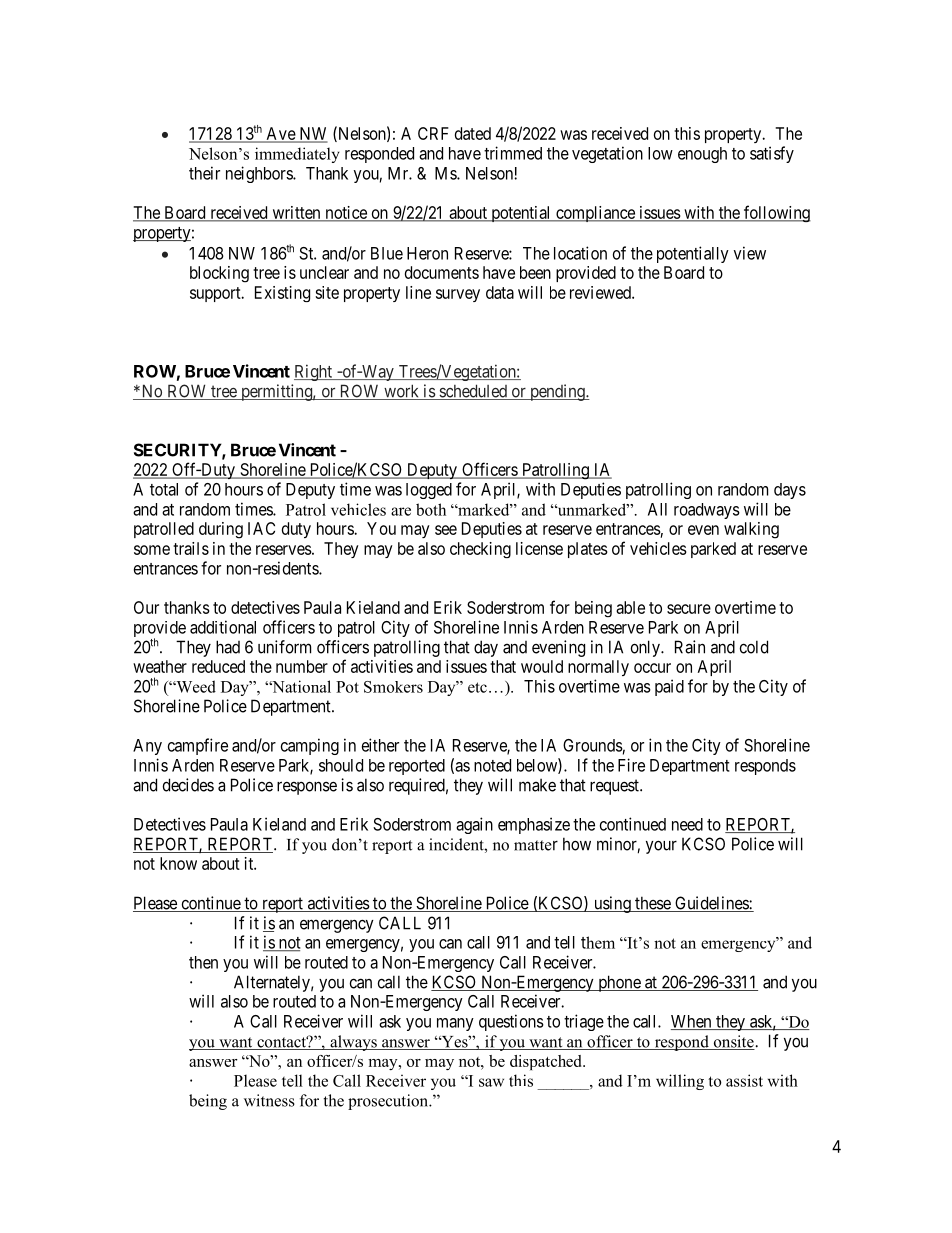  Describe the element at coordinates (429, 491) in the page. I see `logged` at that location.
